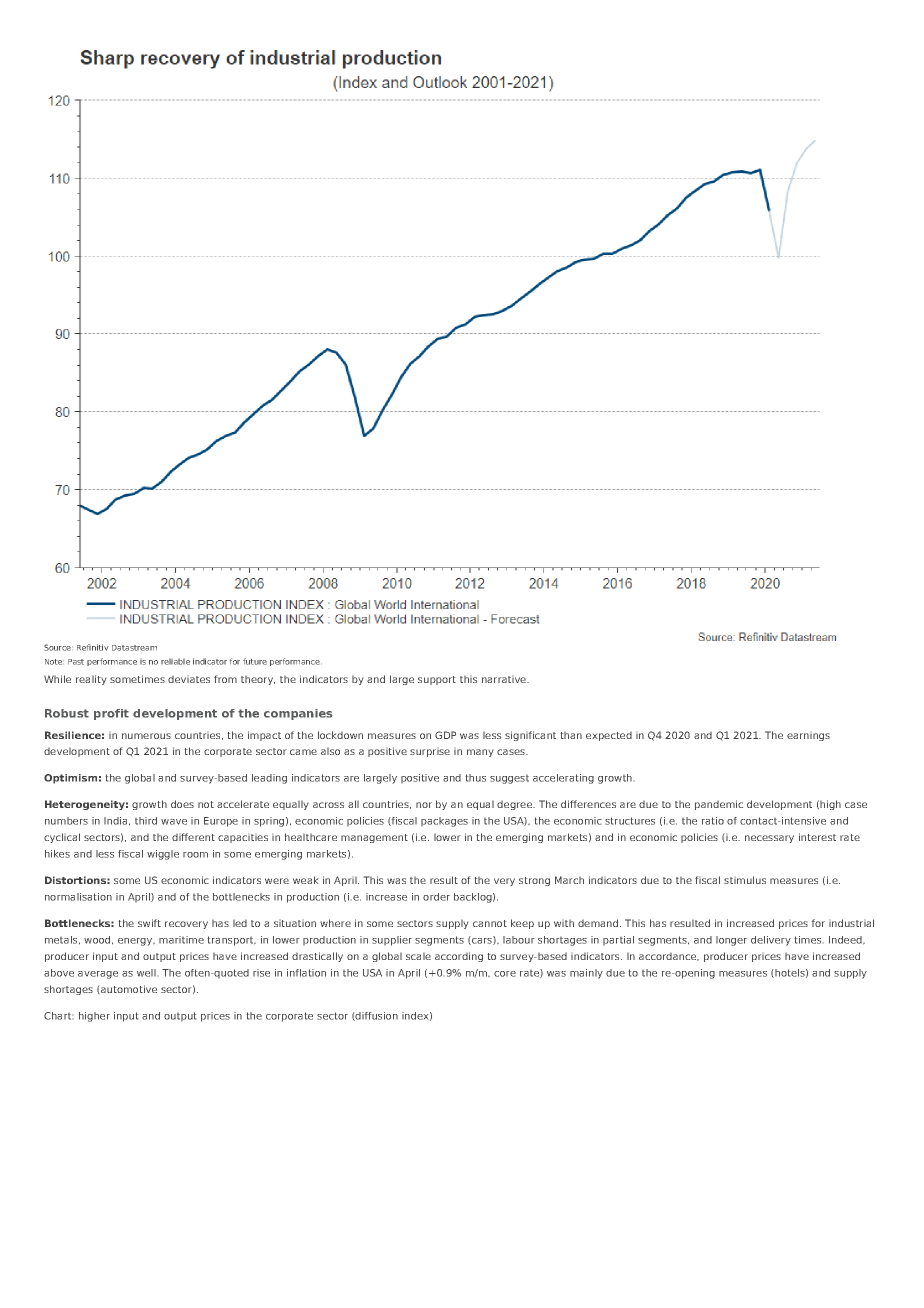 The height and width of the screenshot is (1308, 924). I want to click on core, so click(505, 974).
